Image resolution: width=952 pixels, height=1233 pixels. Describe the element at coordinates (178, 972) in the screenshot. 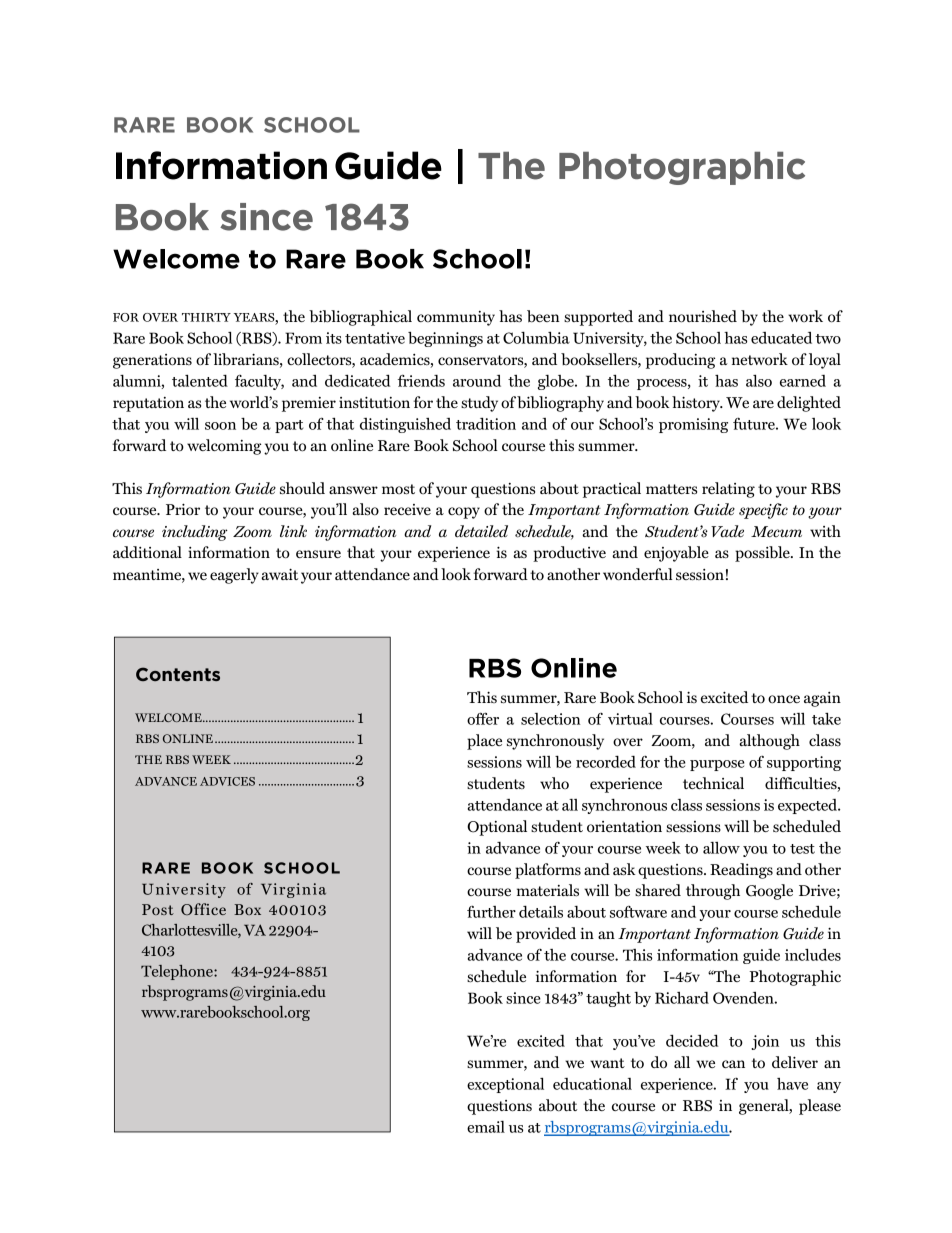

I see `Telephone` at that location.
